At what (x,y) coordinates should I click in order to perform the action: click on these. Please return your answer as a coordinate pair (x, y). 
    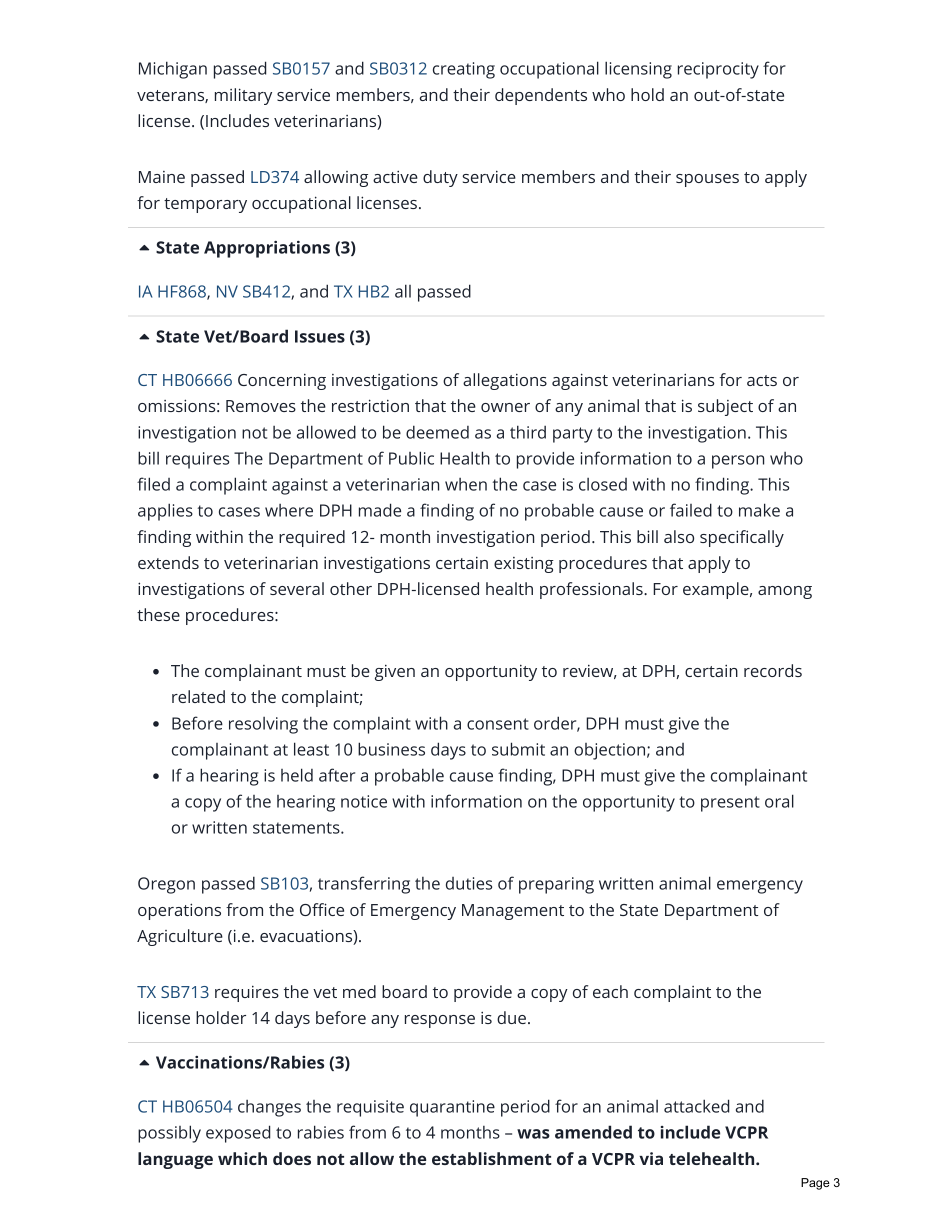
    Looking at the image, I should click on (158, 614).
